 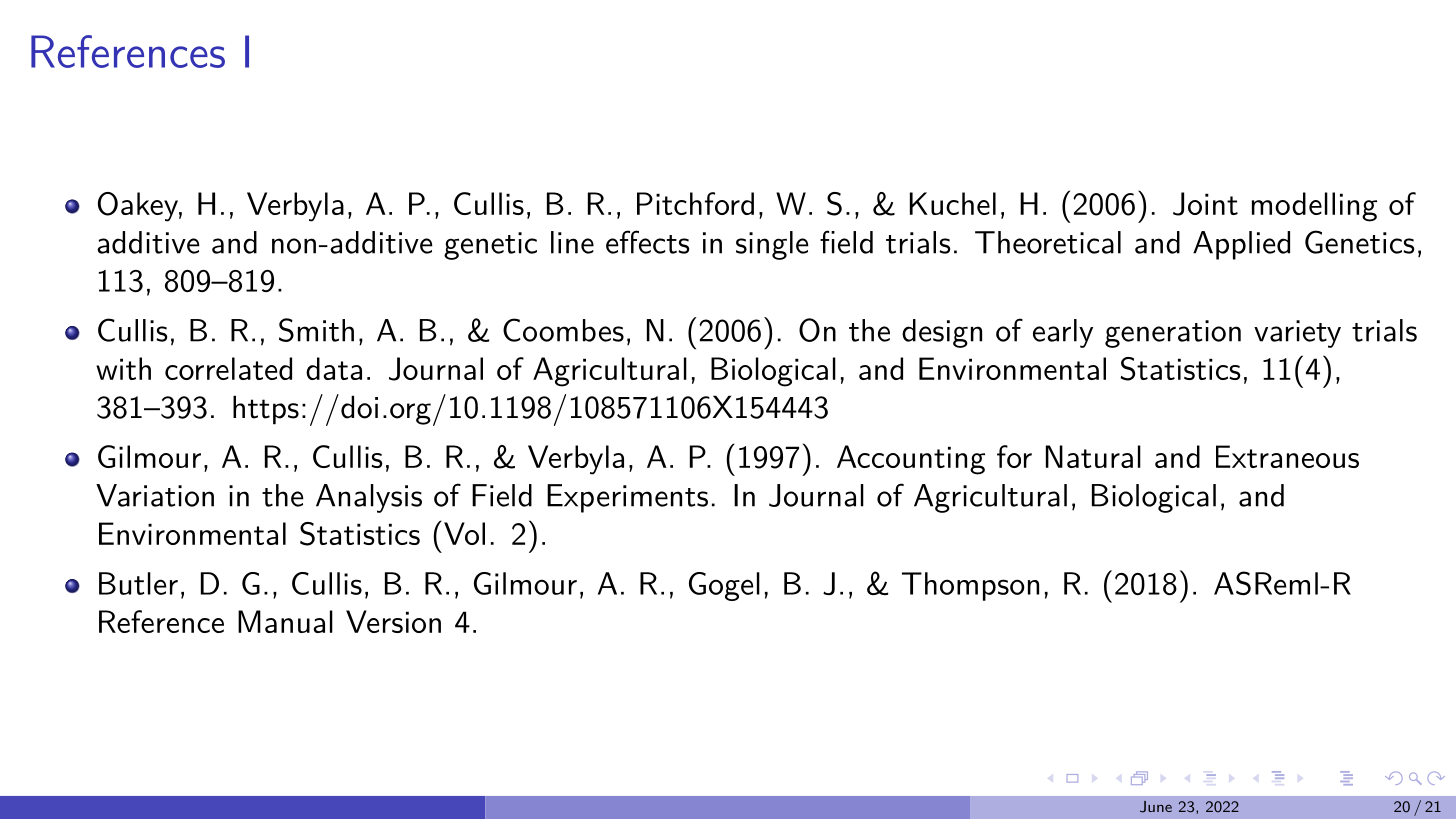 I want to click on Extraneous, so click(x=1287, y=456).
